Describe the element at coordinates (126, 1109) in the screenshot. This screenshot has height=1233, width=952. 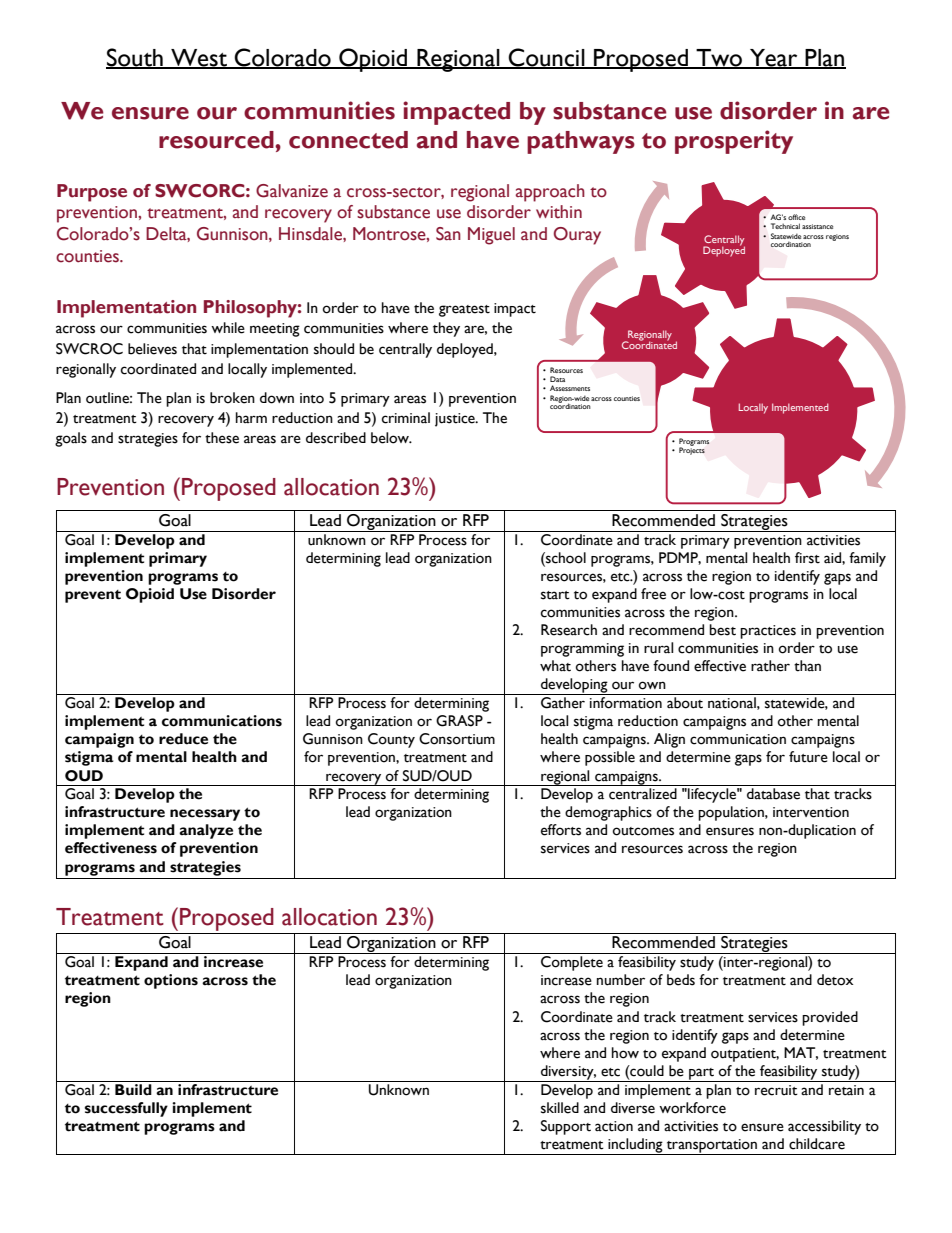
I see `successfully` at that location.
